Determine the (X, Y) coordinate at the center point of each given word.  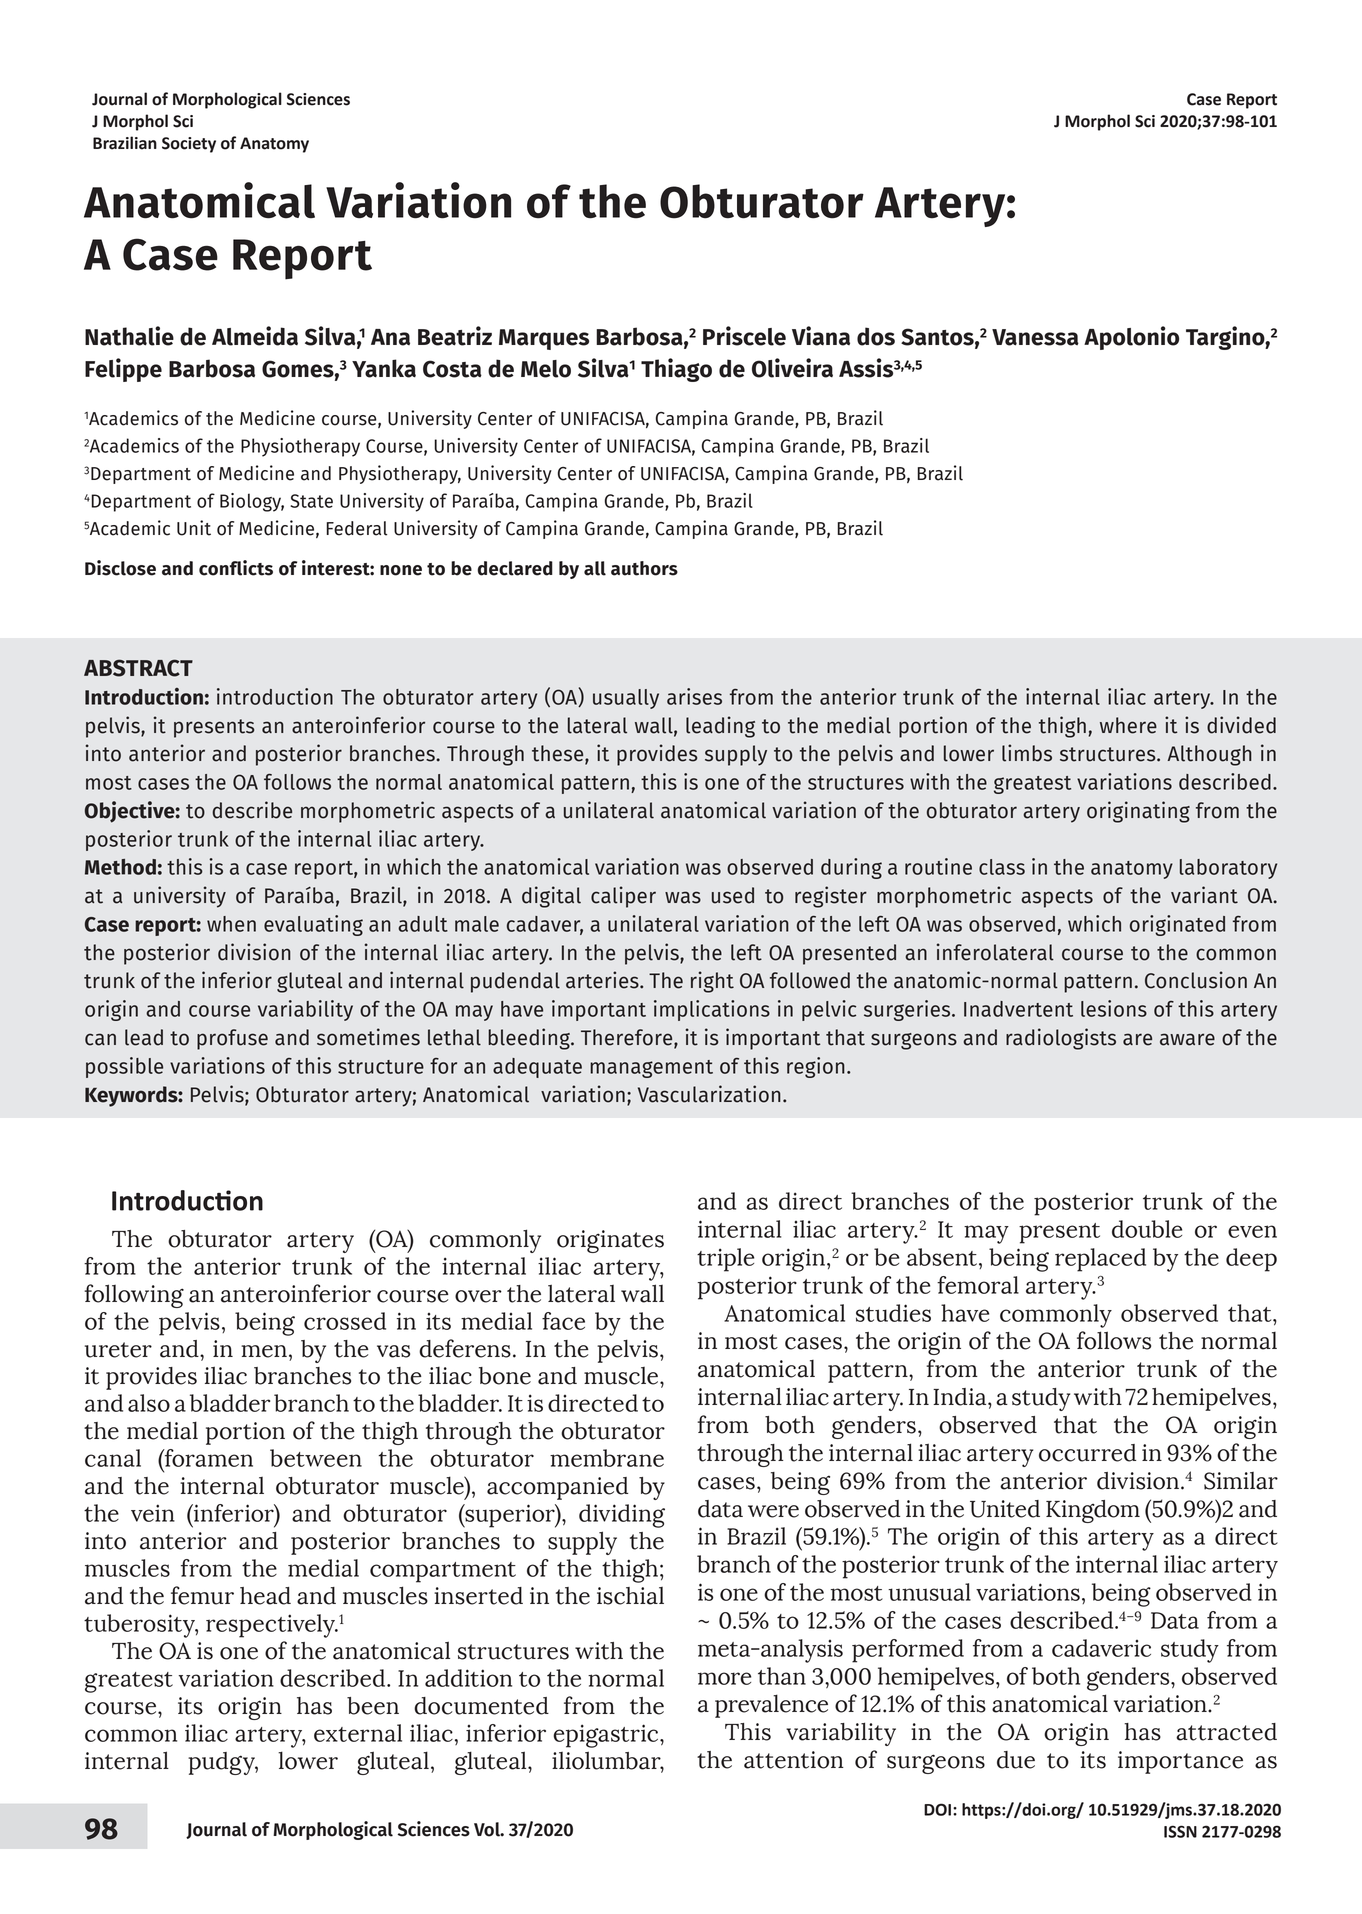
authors (644, 568)
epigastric (607, 1736)
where (1128, 725)
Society (189, 145)
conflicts (236, 568)
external (358, 1733)
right (712, 982)
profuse (232, 1039)
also (149, 1403)
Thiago (676, 370)
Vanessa (1035, 337)
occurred (1087, 1453)
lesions (1114, 1008)
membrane (607, 1458)
